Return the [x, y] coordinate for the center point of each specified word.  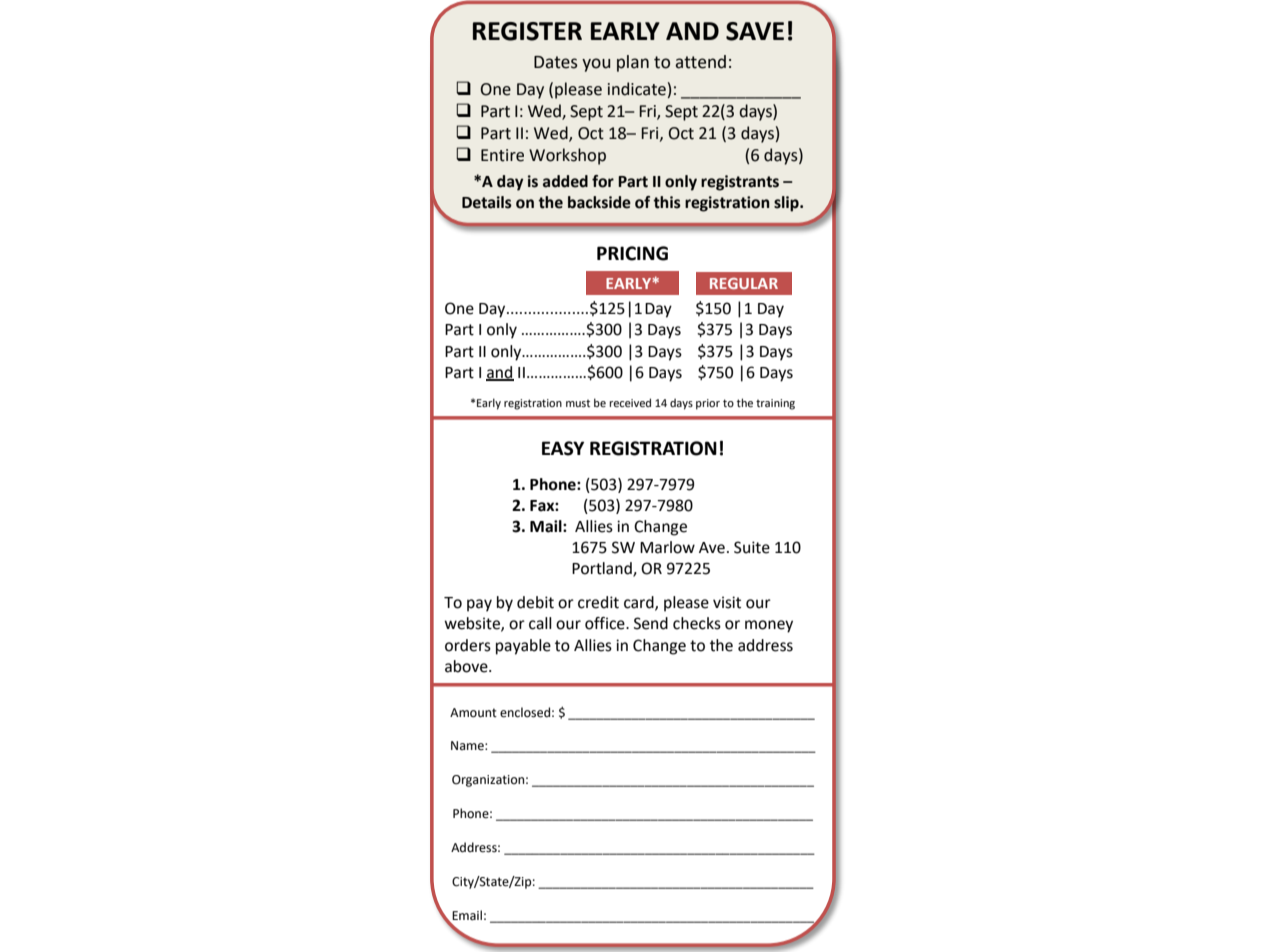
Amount [473, 713]
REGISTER [527, 31]
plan [633, 63]
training [775, 404]
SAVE [755, 31]
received [630, 402]
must [578, 403]
